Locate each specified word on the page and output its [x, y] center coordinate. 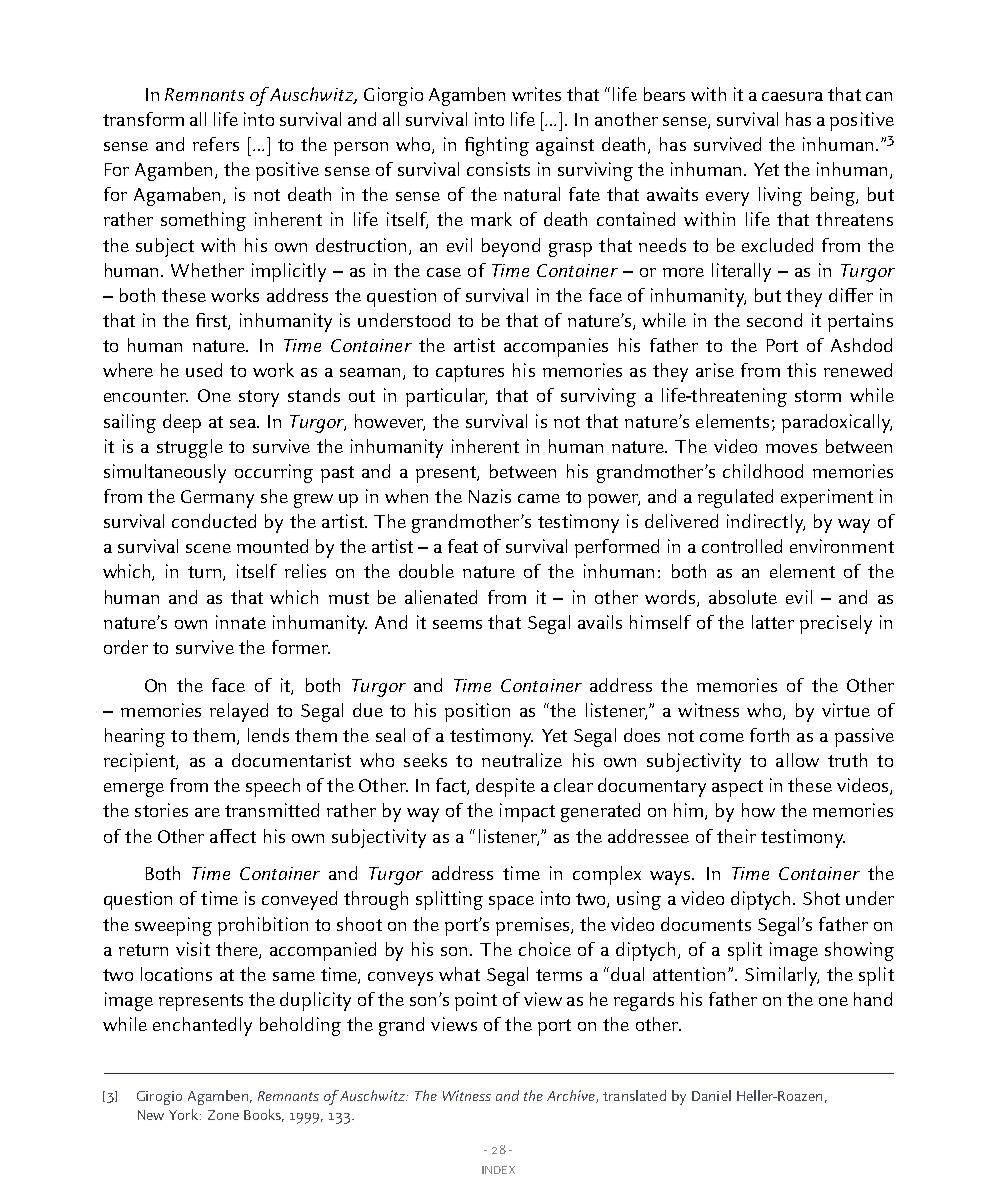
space [511, 903]
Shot [821, 898]
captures [470, 373]
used [204, 370]
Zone [223, 1115]
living [780, 196]
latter [773, 622]
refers [216, 144]
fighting [497, 146]
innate [241, 622]
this [801, 370]
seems [457, 624]
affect [233, 836]
